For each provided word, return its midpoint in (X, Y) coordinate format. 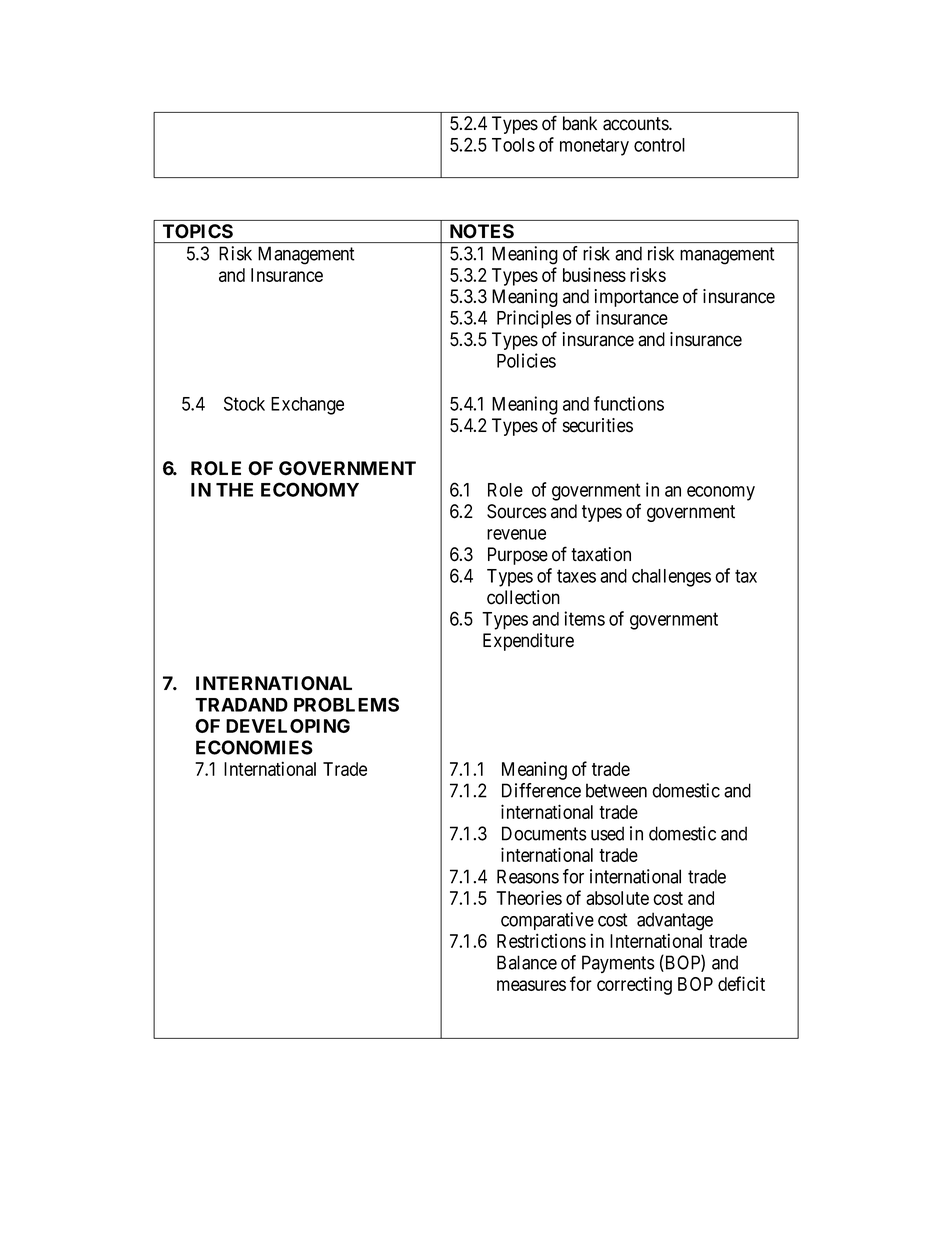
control (659, 145)
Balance (527, 962)
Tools (513, 145)
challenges (671, 578)
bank (580, 123)
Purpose (518, 556)
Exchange (307, 406)
